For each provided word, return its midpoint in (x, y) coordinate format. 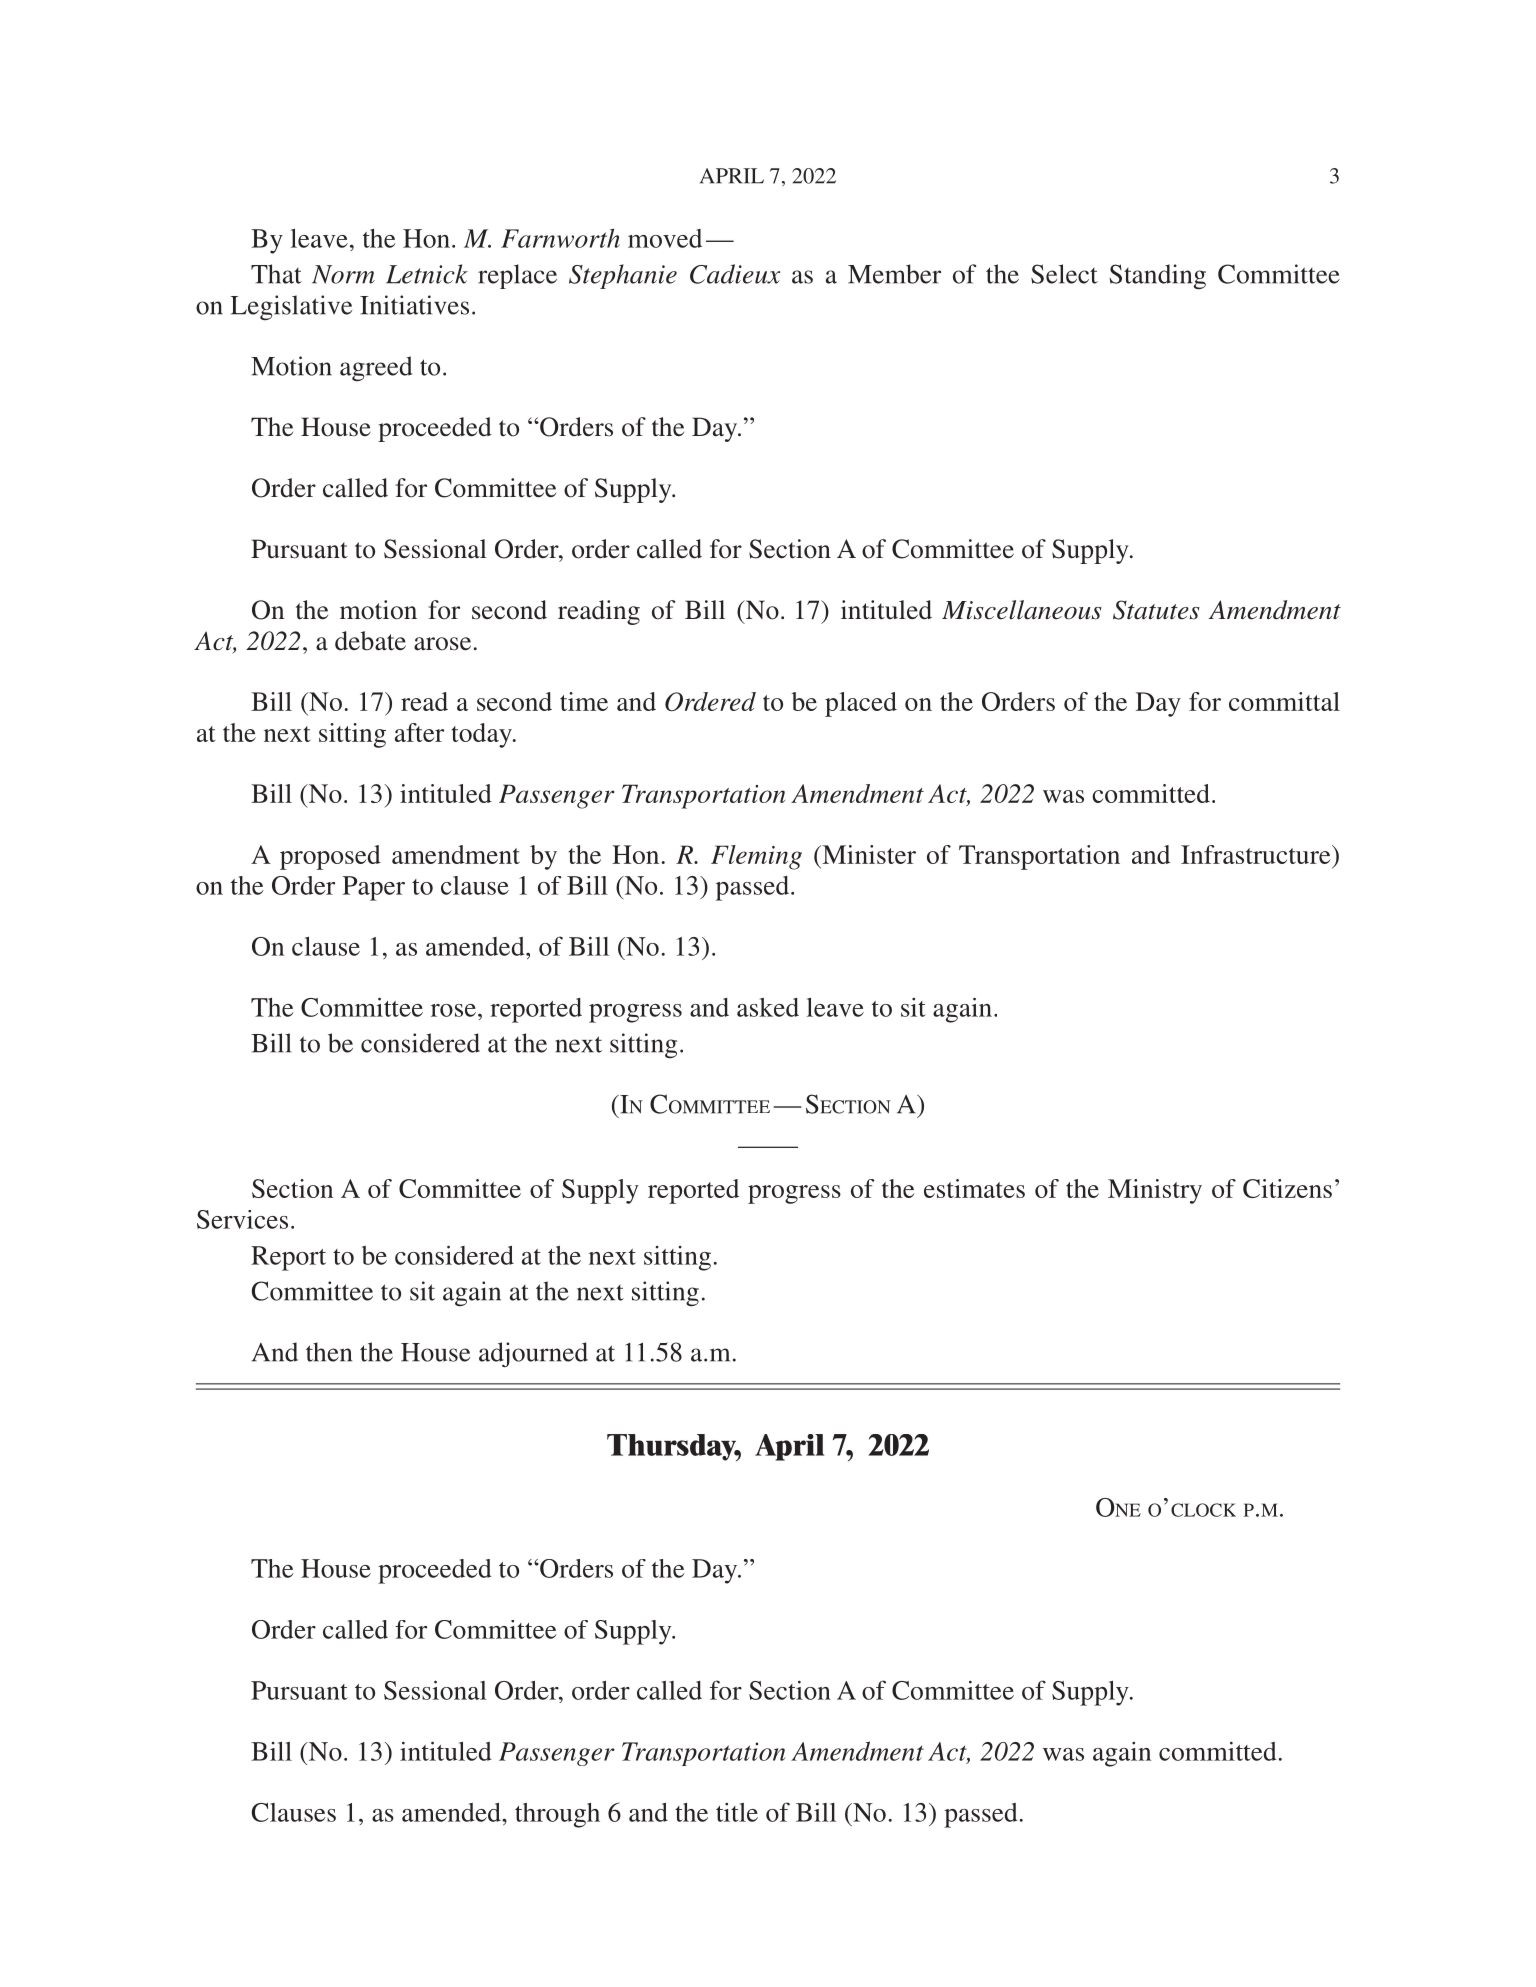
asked (768, 1007)
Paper (374, 888)
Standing (1157, 277)
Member (894, 274)
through (557, 1815)
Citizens (1287, 1188)
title (737, 1812)
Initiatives (414, 305)
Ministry (1155, 1191)
